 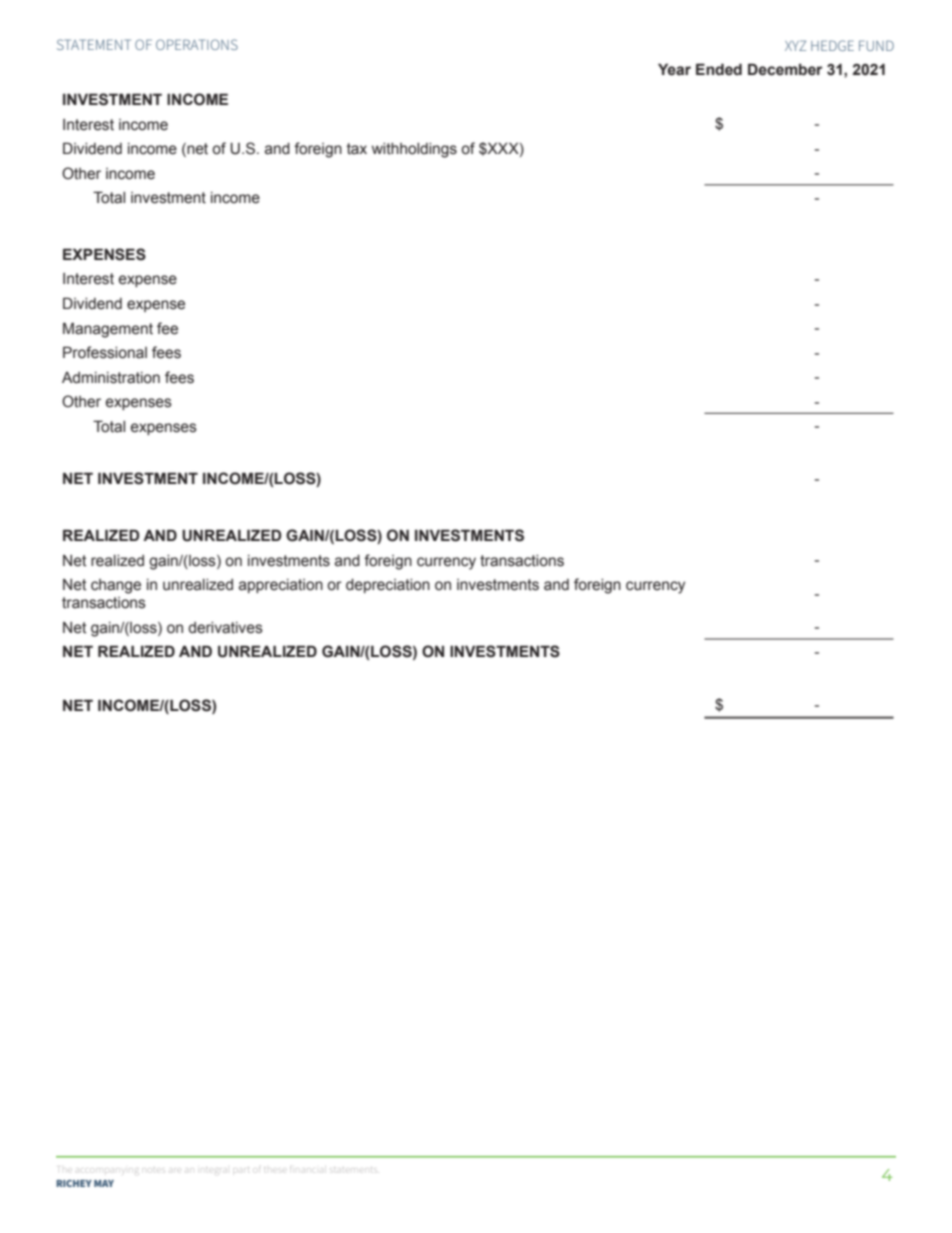 I want to click on financial, so click(x=307, y=1168).
